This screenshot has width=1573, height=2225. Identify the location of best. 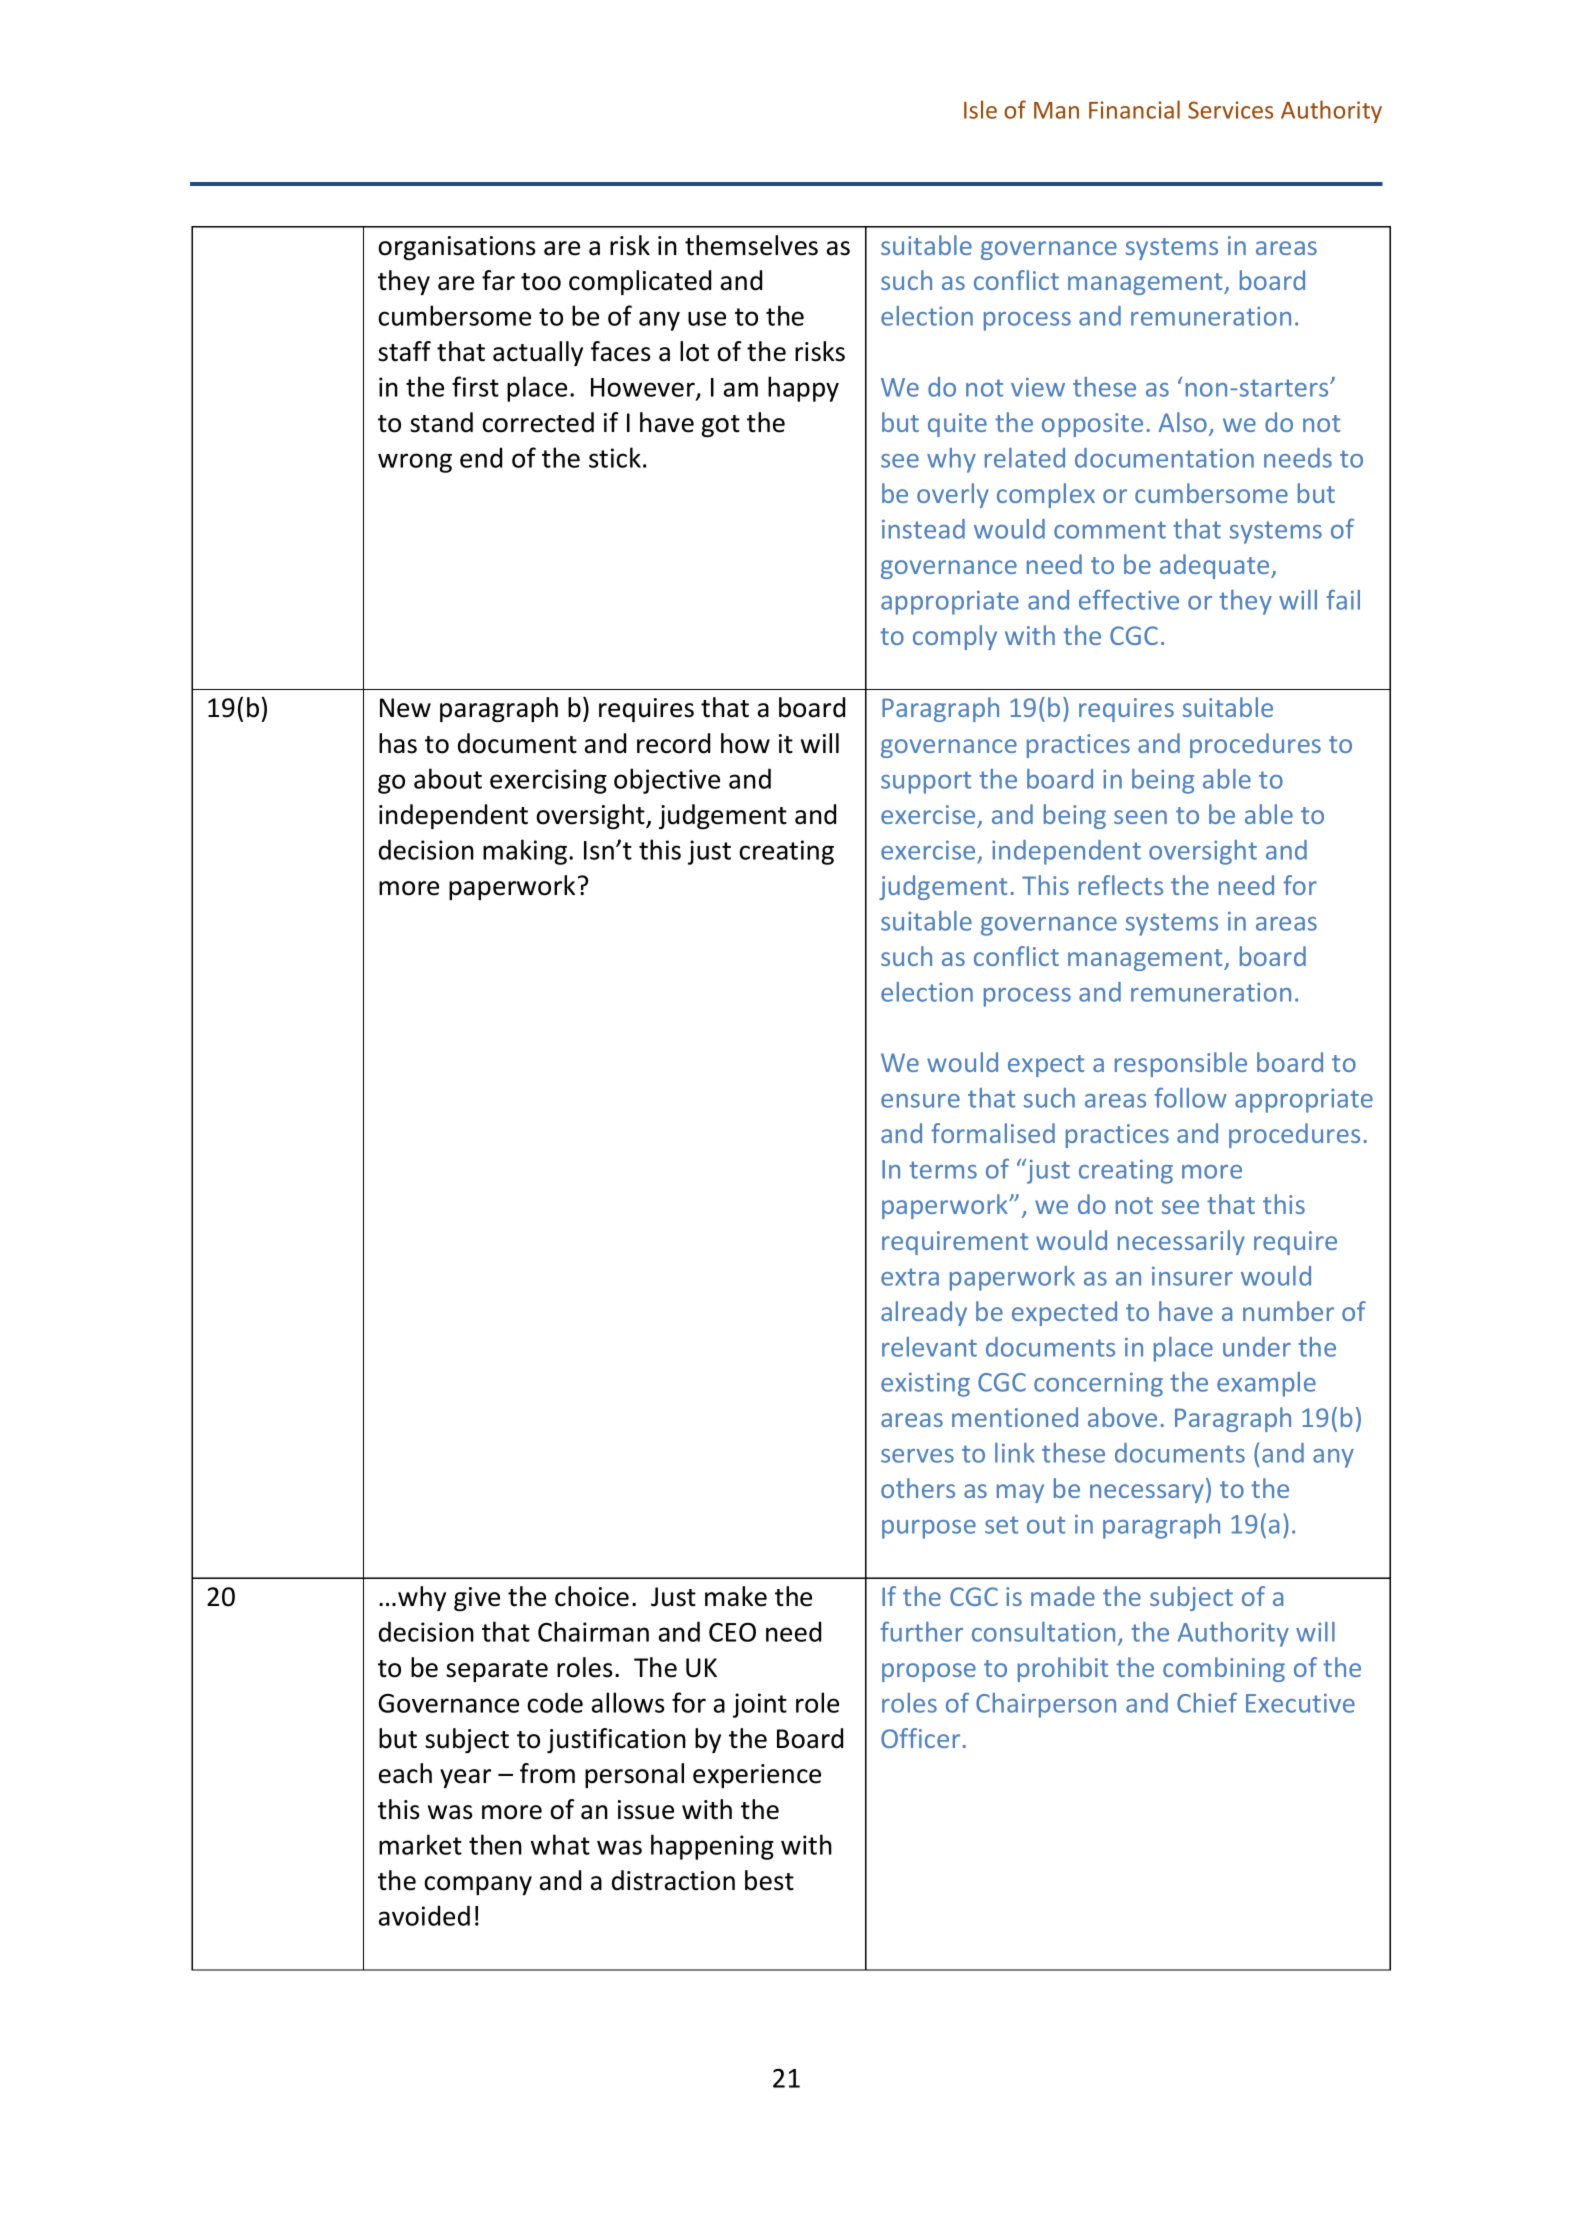
(769, 1880).
